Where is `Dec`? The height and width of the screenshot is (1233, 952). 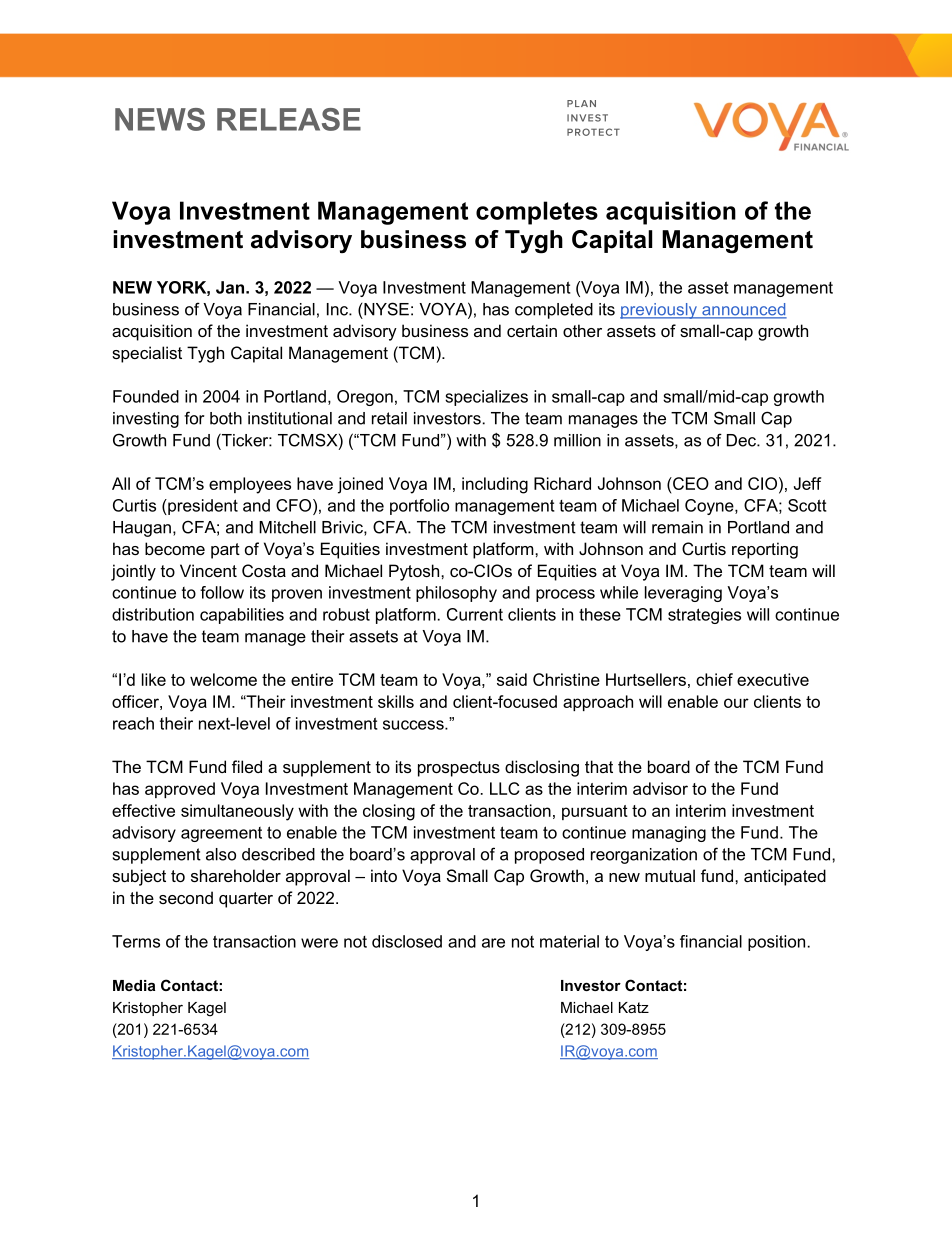
Dec is located at coordinates (742, 440).
